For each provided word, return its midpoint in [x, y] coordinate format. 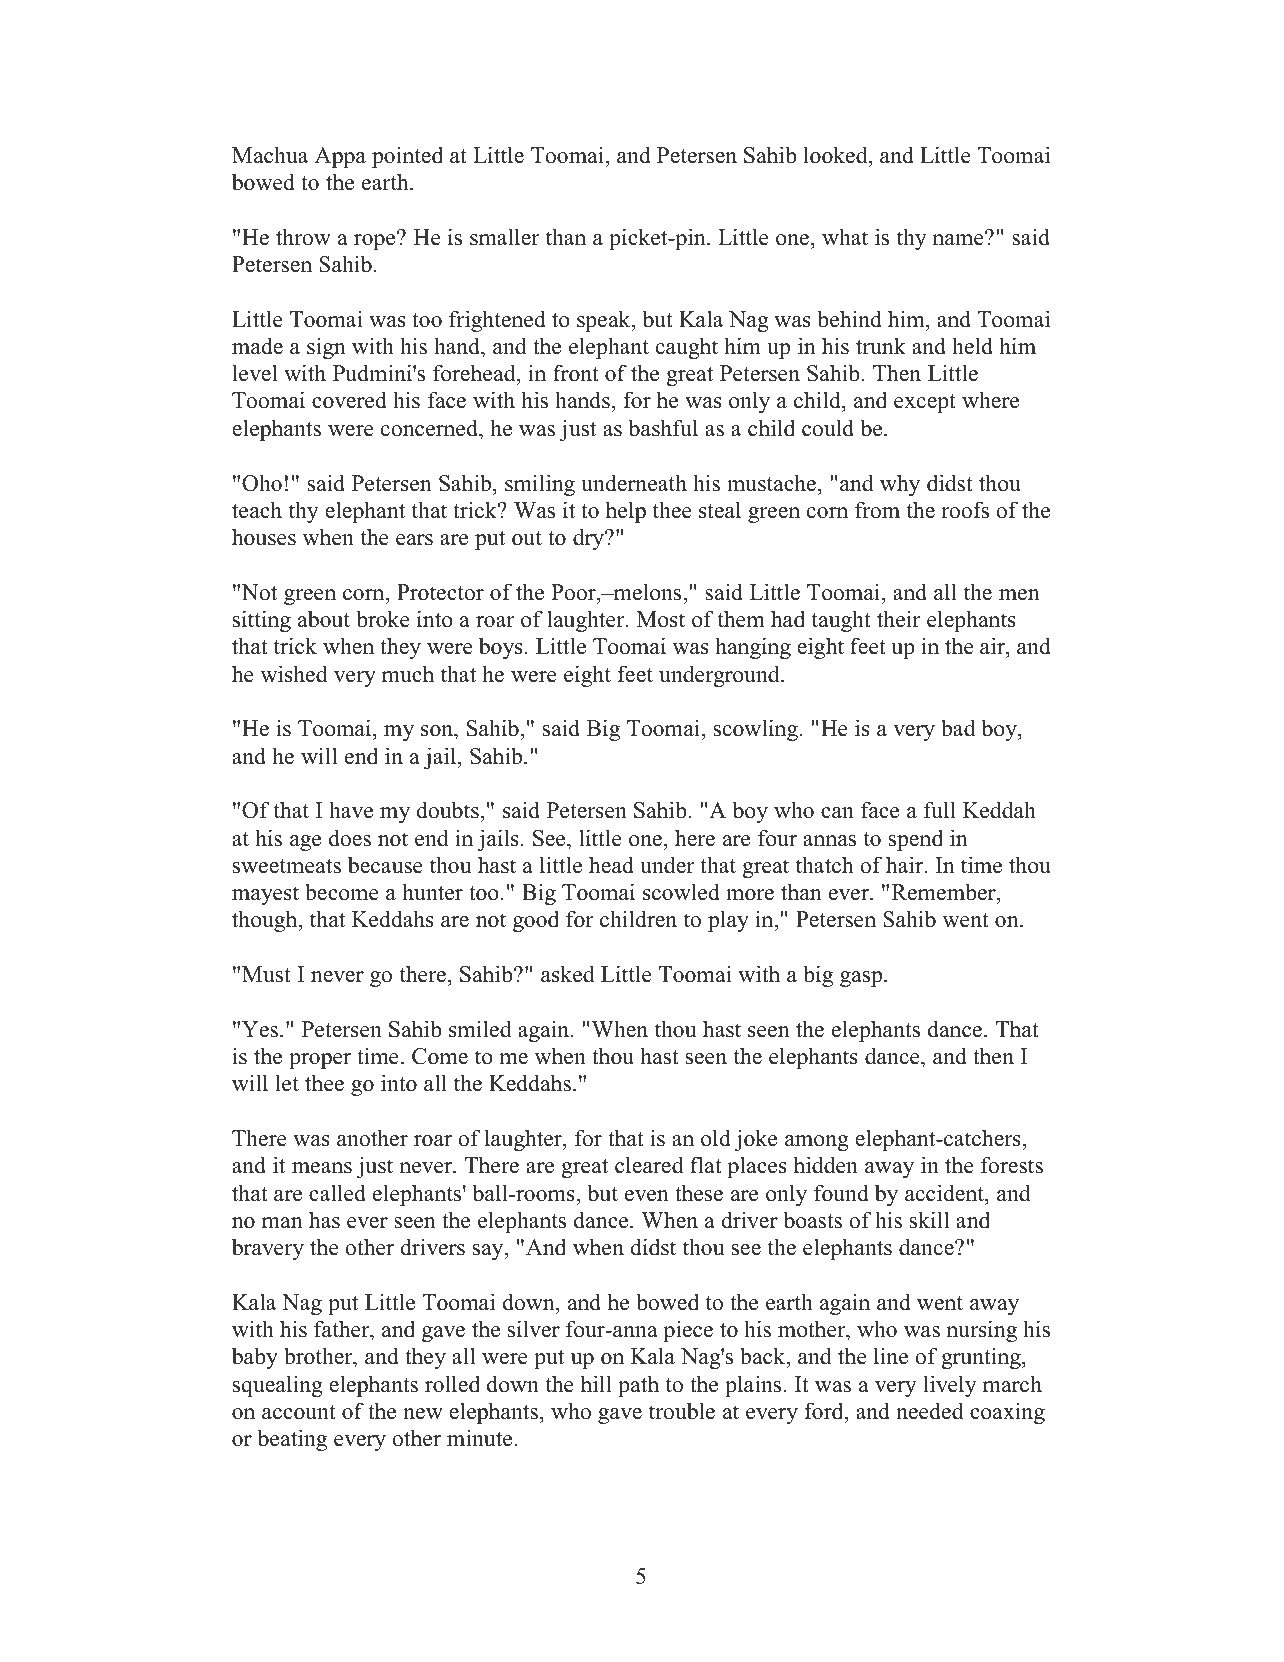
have [351, 810]
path [638, 1386]
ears [414, 540]
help [626, 512]
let [287, 1083]
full [940, 810]
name [959, 239]
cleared [649, 1165]
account [299, 1412]
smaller [505, 237]
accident [945, 1193]
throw [303, 237]
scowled [681, 892]
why [900, 485]
